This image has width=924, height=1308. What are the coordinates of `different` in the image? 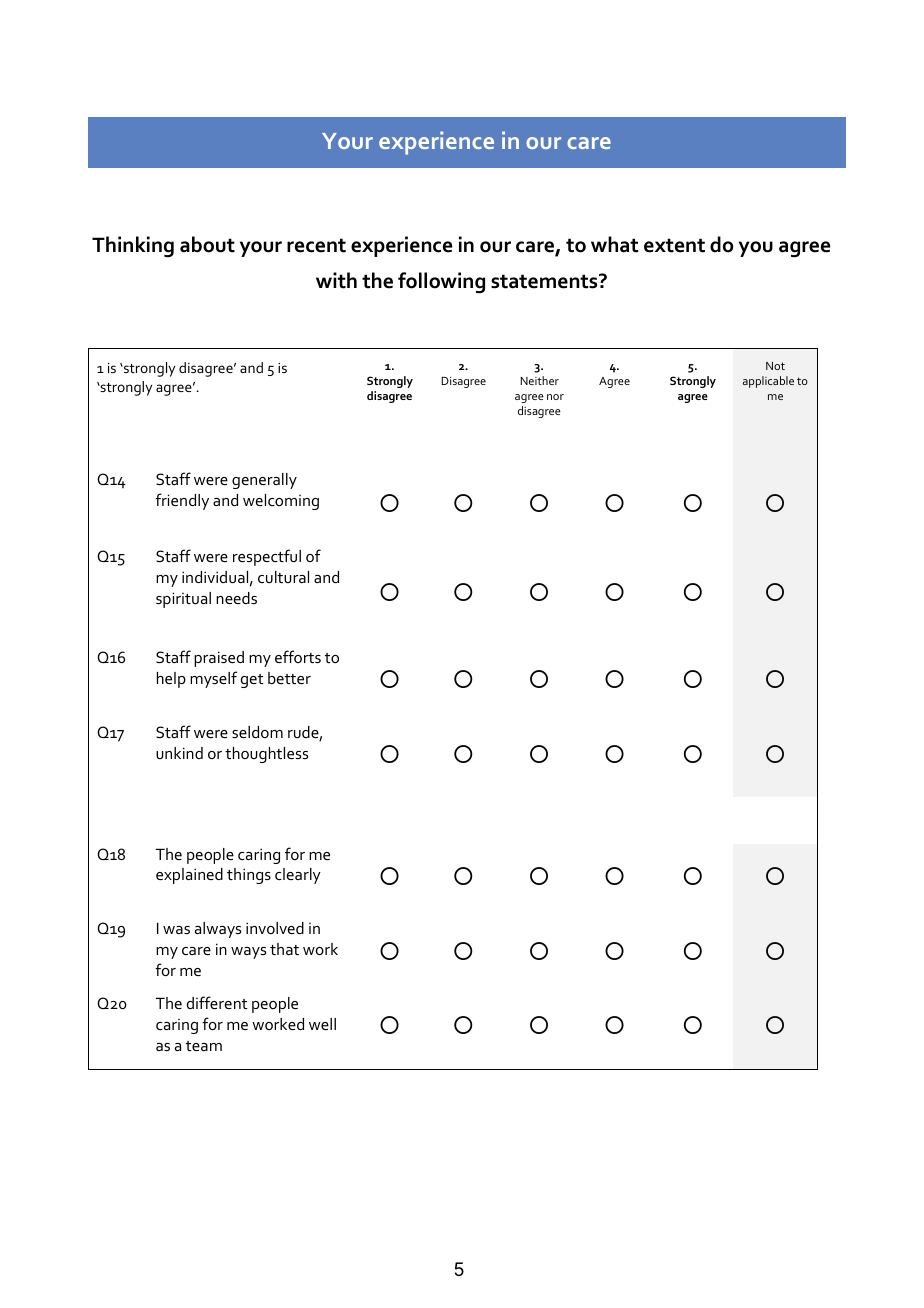 It's located at (217, 1002).
